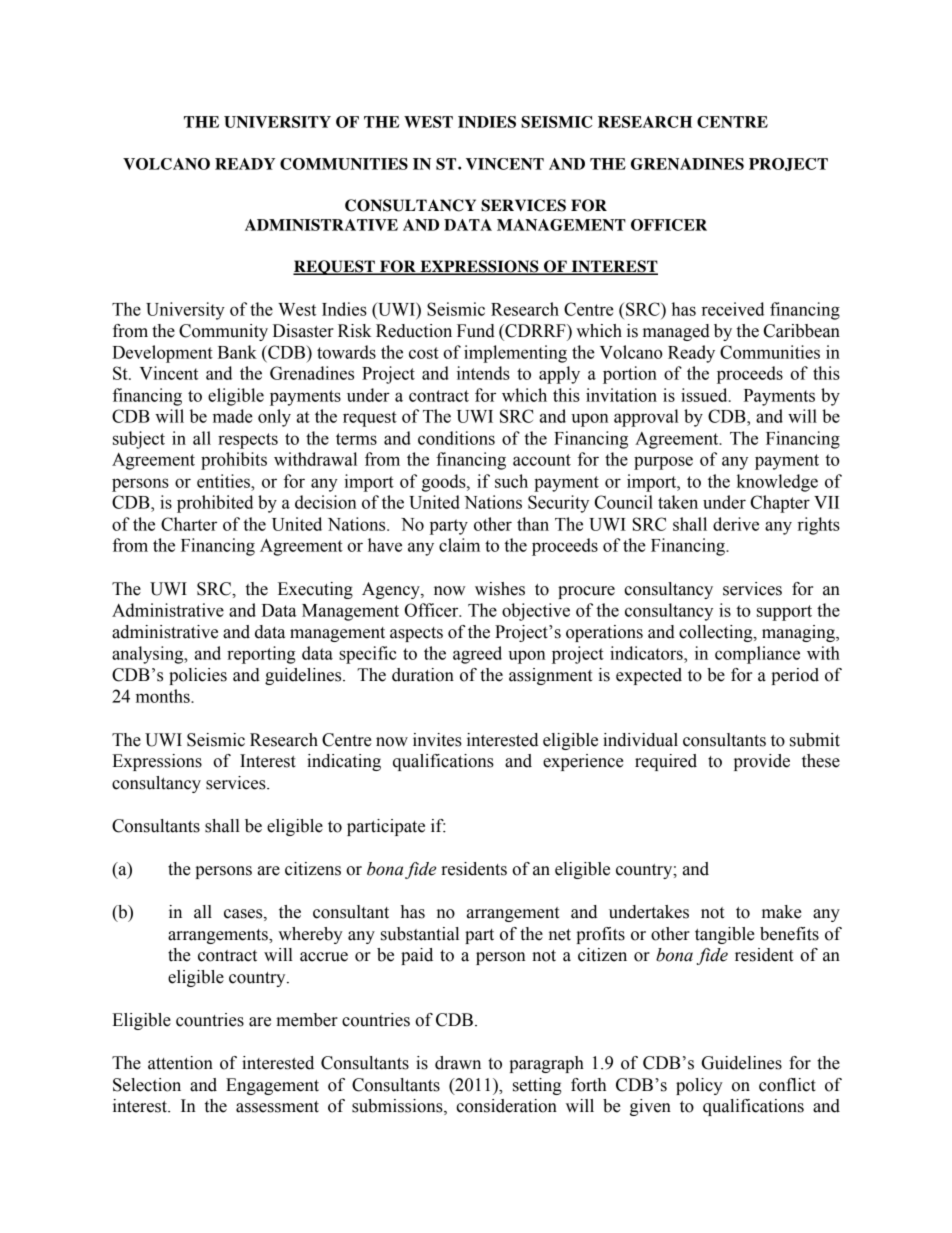  I want to click on whereby, so click(310, 935).
